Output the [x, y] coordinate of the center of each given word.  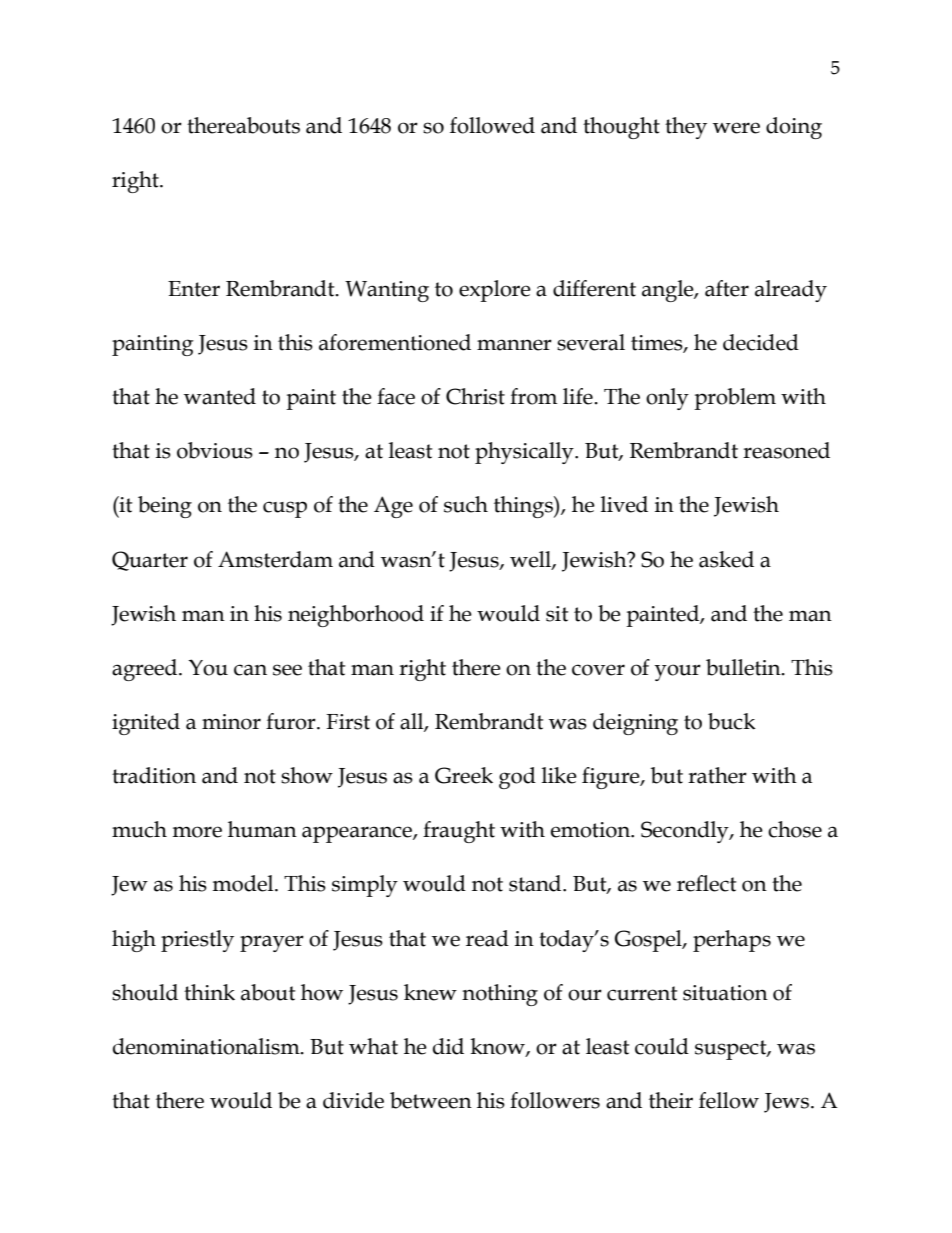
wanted [220, 396]
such [466, 504]
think [209, 992]
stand [536, 883]
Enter [194, 289]
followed [492, 125]
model [244, 883]
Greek [464, 775]
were [736, 128]
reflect [706, 883]
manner [514, 345]
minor [231, 722]
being [165, 507]
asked [726, 559]
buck [732, 721]
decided [761, 342]
